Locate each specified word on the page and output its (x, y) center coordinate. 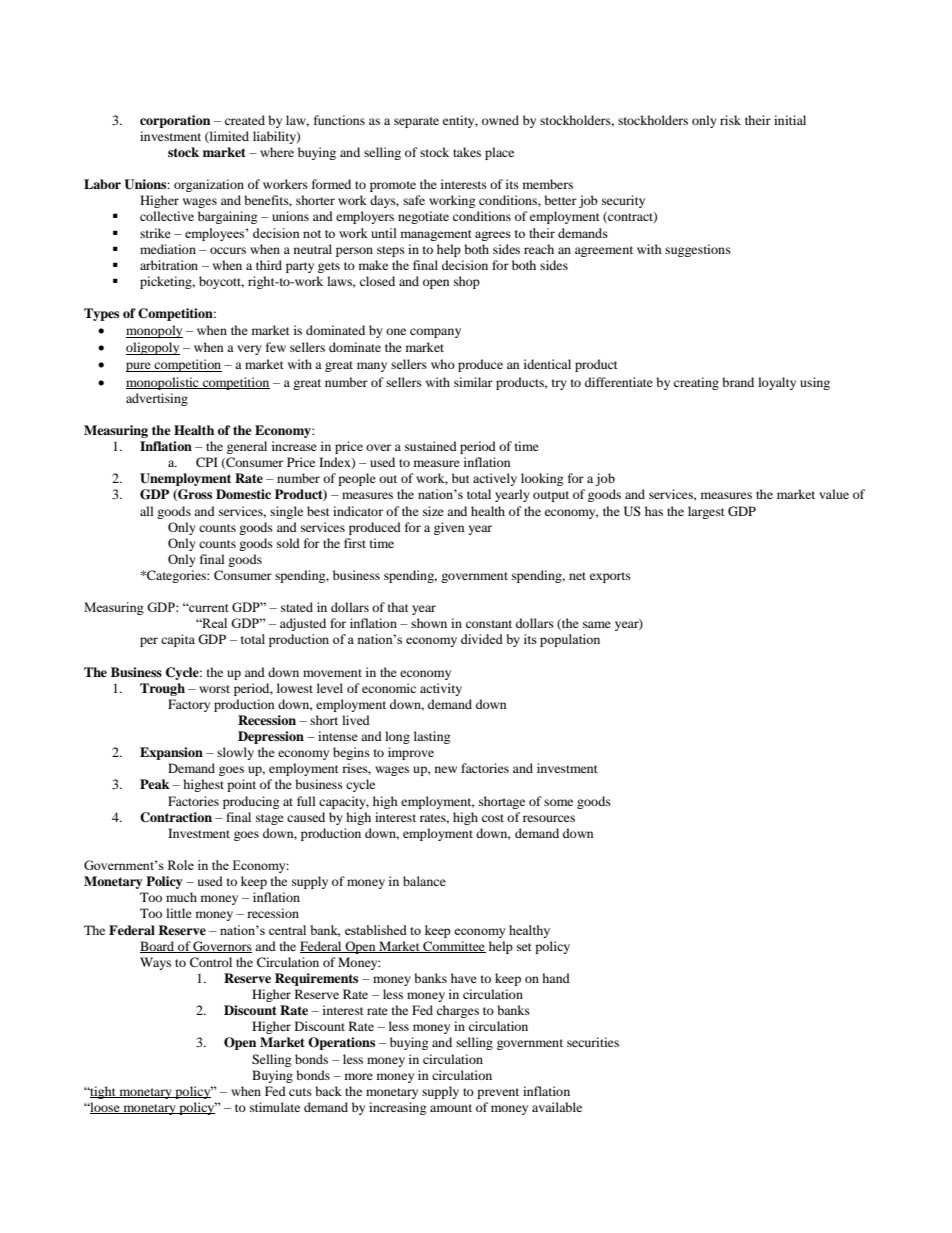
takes (467, 152)
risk (730, 120)
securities (593, 1042)
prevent (498, 1093)
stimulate (275, 1107)
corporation (175, 121)
